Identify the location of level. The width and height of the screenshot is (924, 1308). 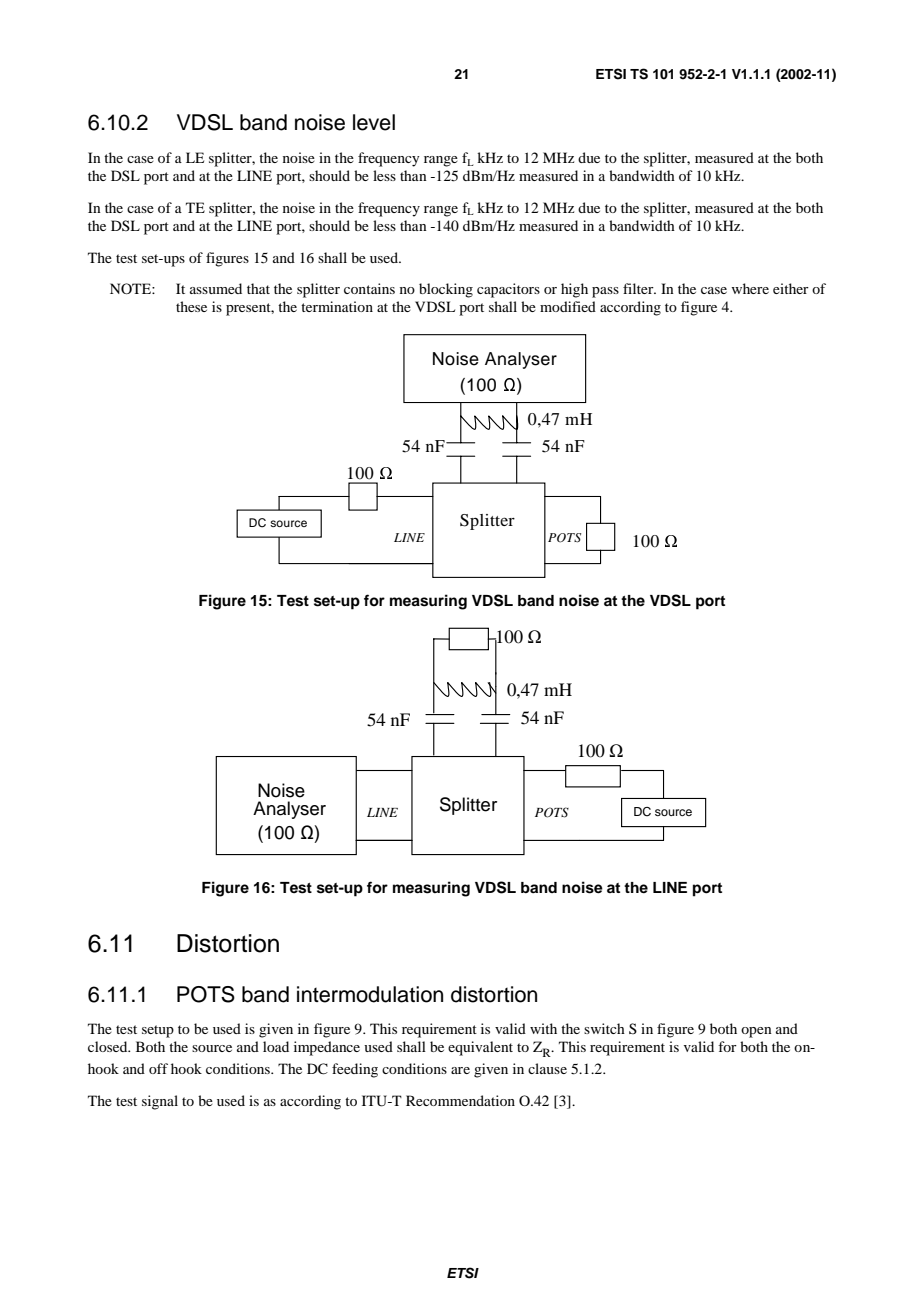
(374, 122).
